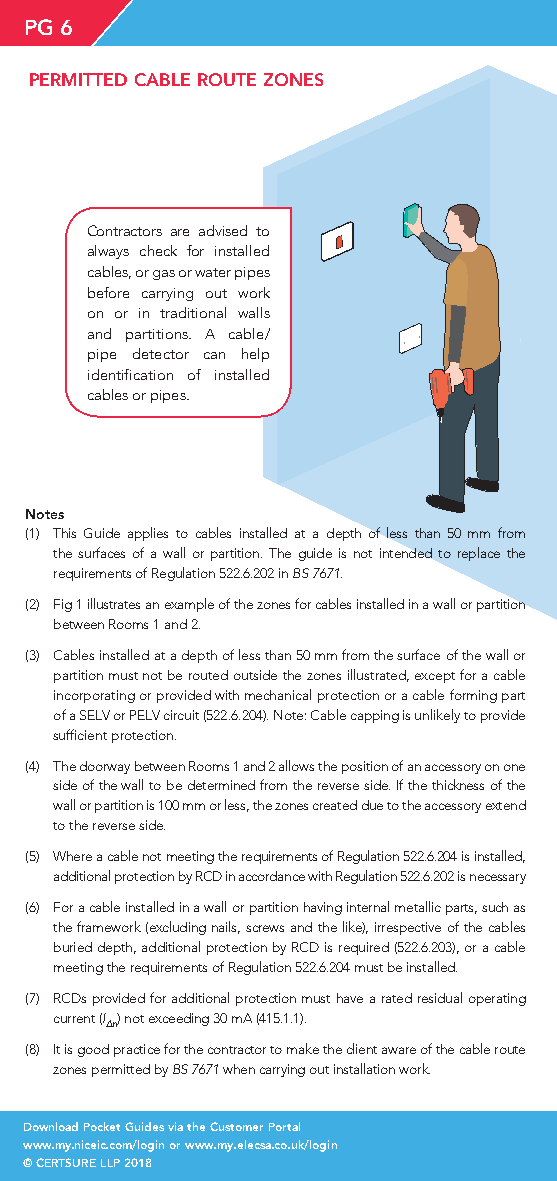 The width and height of the page is (557, 1181). I want to click on replace, so click(479, 554).
